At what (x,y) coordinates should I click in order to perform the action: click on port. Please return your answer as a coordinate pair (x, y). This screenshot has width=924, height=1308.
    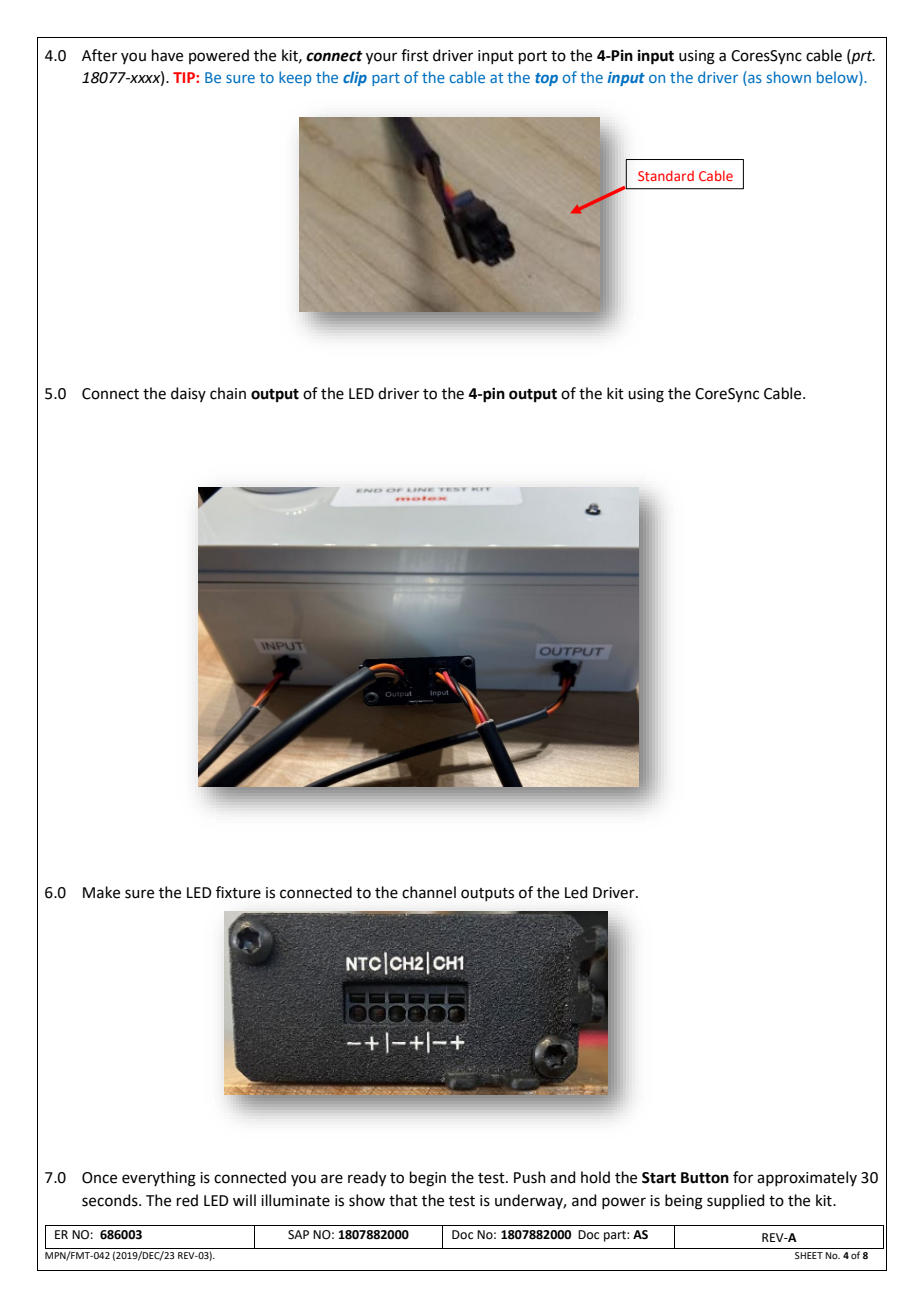
    Looking at the image, I should click on (533, 57).
